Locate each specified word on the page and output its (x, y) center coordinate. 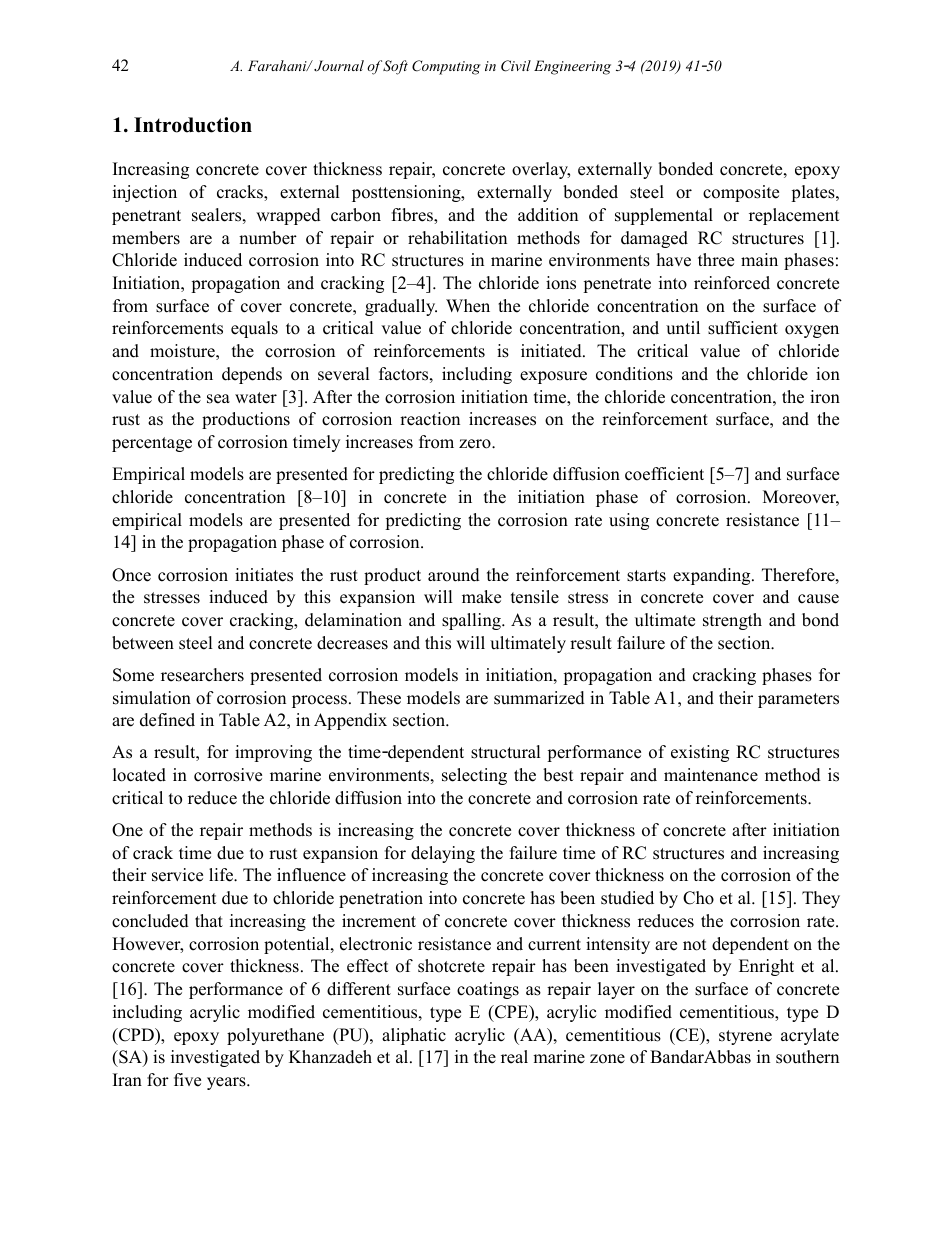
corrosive (228, 775)
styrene (745, 1037)
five (187, 1080)
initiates (264, 575)
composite (741, 193)
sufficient (743, 328)
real (514, 1057)
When (468, 306)
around (454, 575)
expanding (713, 576)
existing (700, 753)
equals (254, 329)
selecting (474, 776)
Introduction (193, 125)
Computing (446, 67)
